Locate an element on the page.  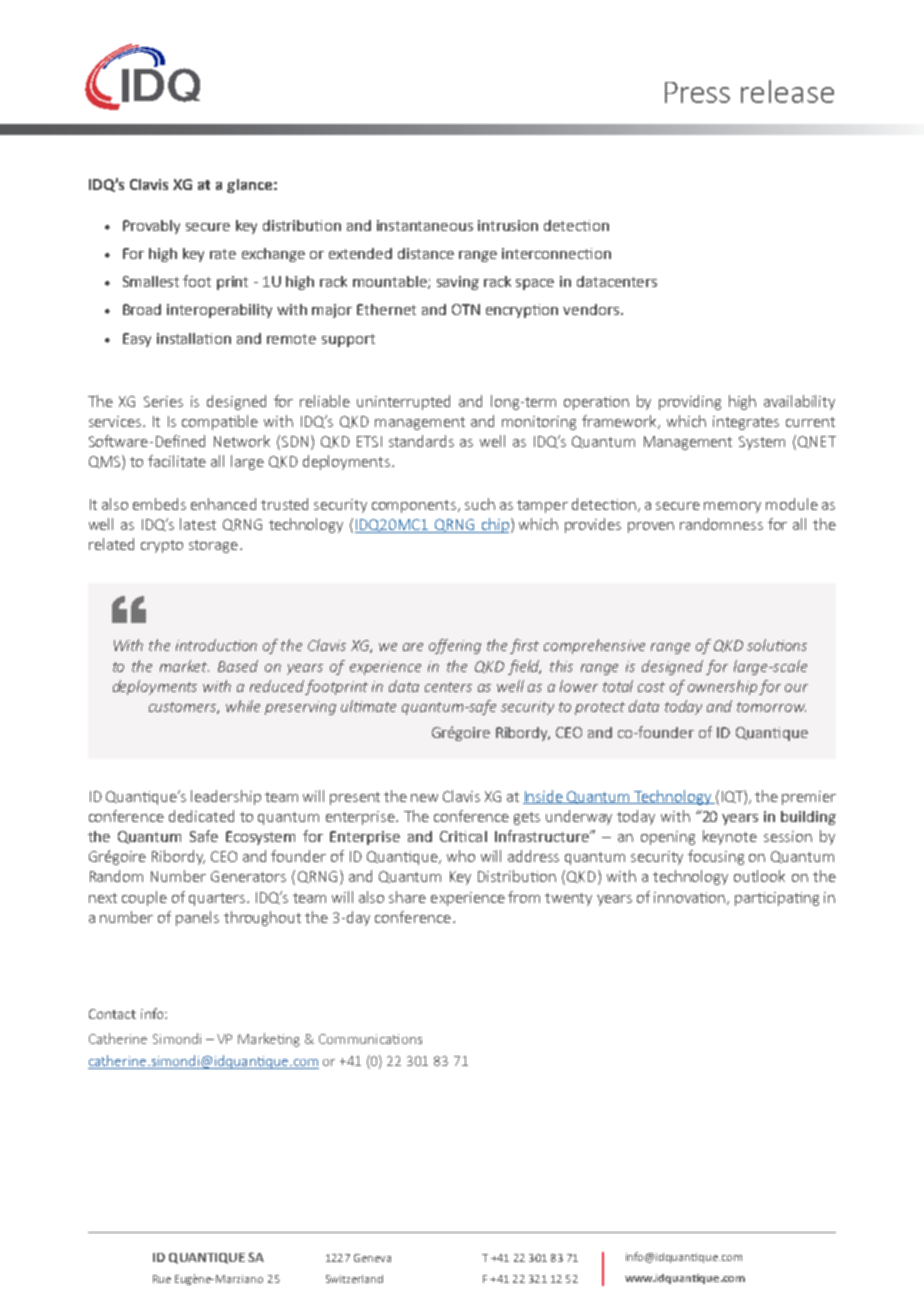
uninterrupted is located at coordinates (403, 402).
